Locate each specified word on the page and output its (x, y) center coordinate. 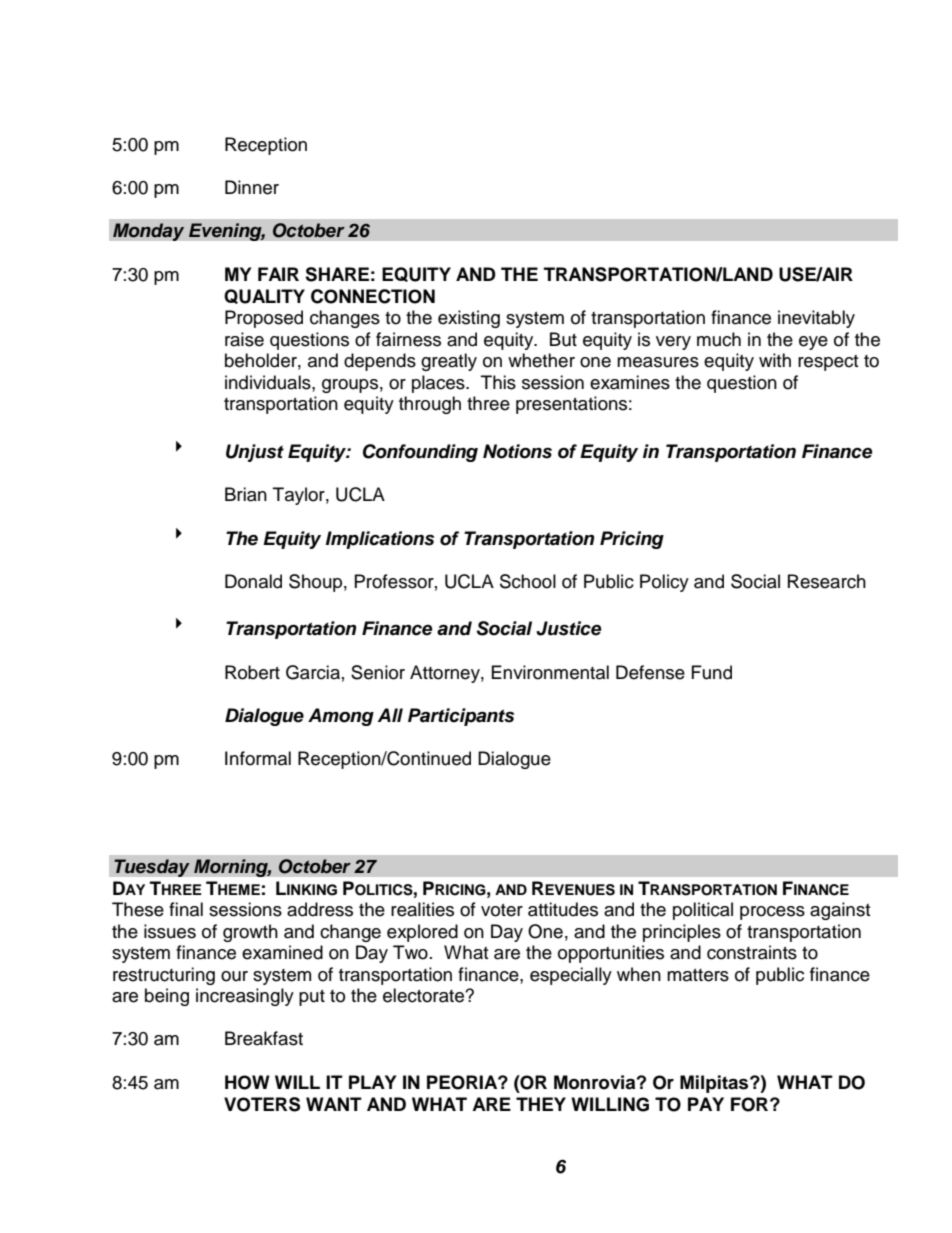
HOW (247, 1082)
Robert (252, 672)
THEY (541, 1104)
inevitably (816, 319)
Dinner (252, 187)
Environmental (550, 672)
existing (469, 319)
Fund (712, 672)
